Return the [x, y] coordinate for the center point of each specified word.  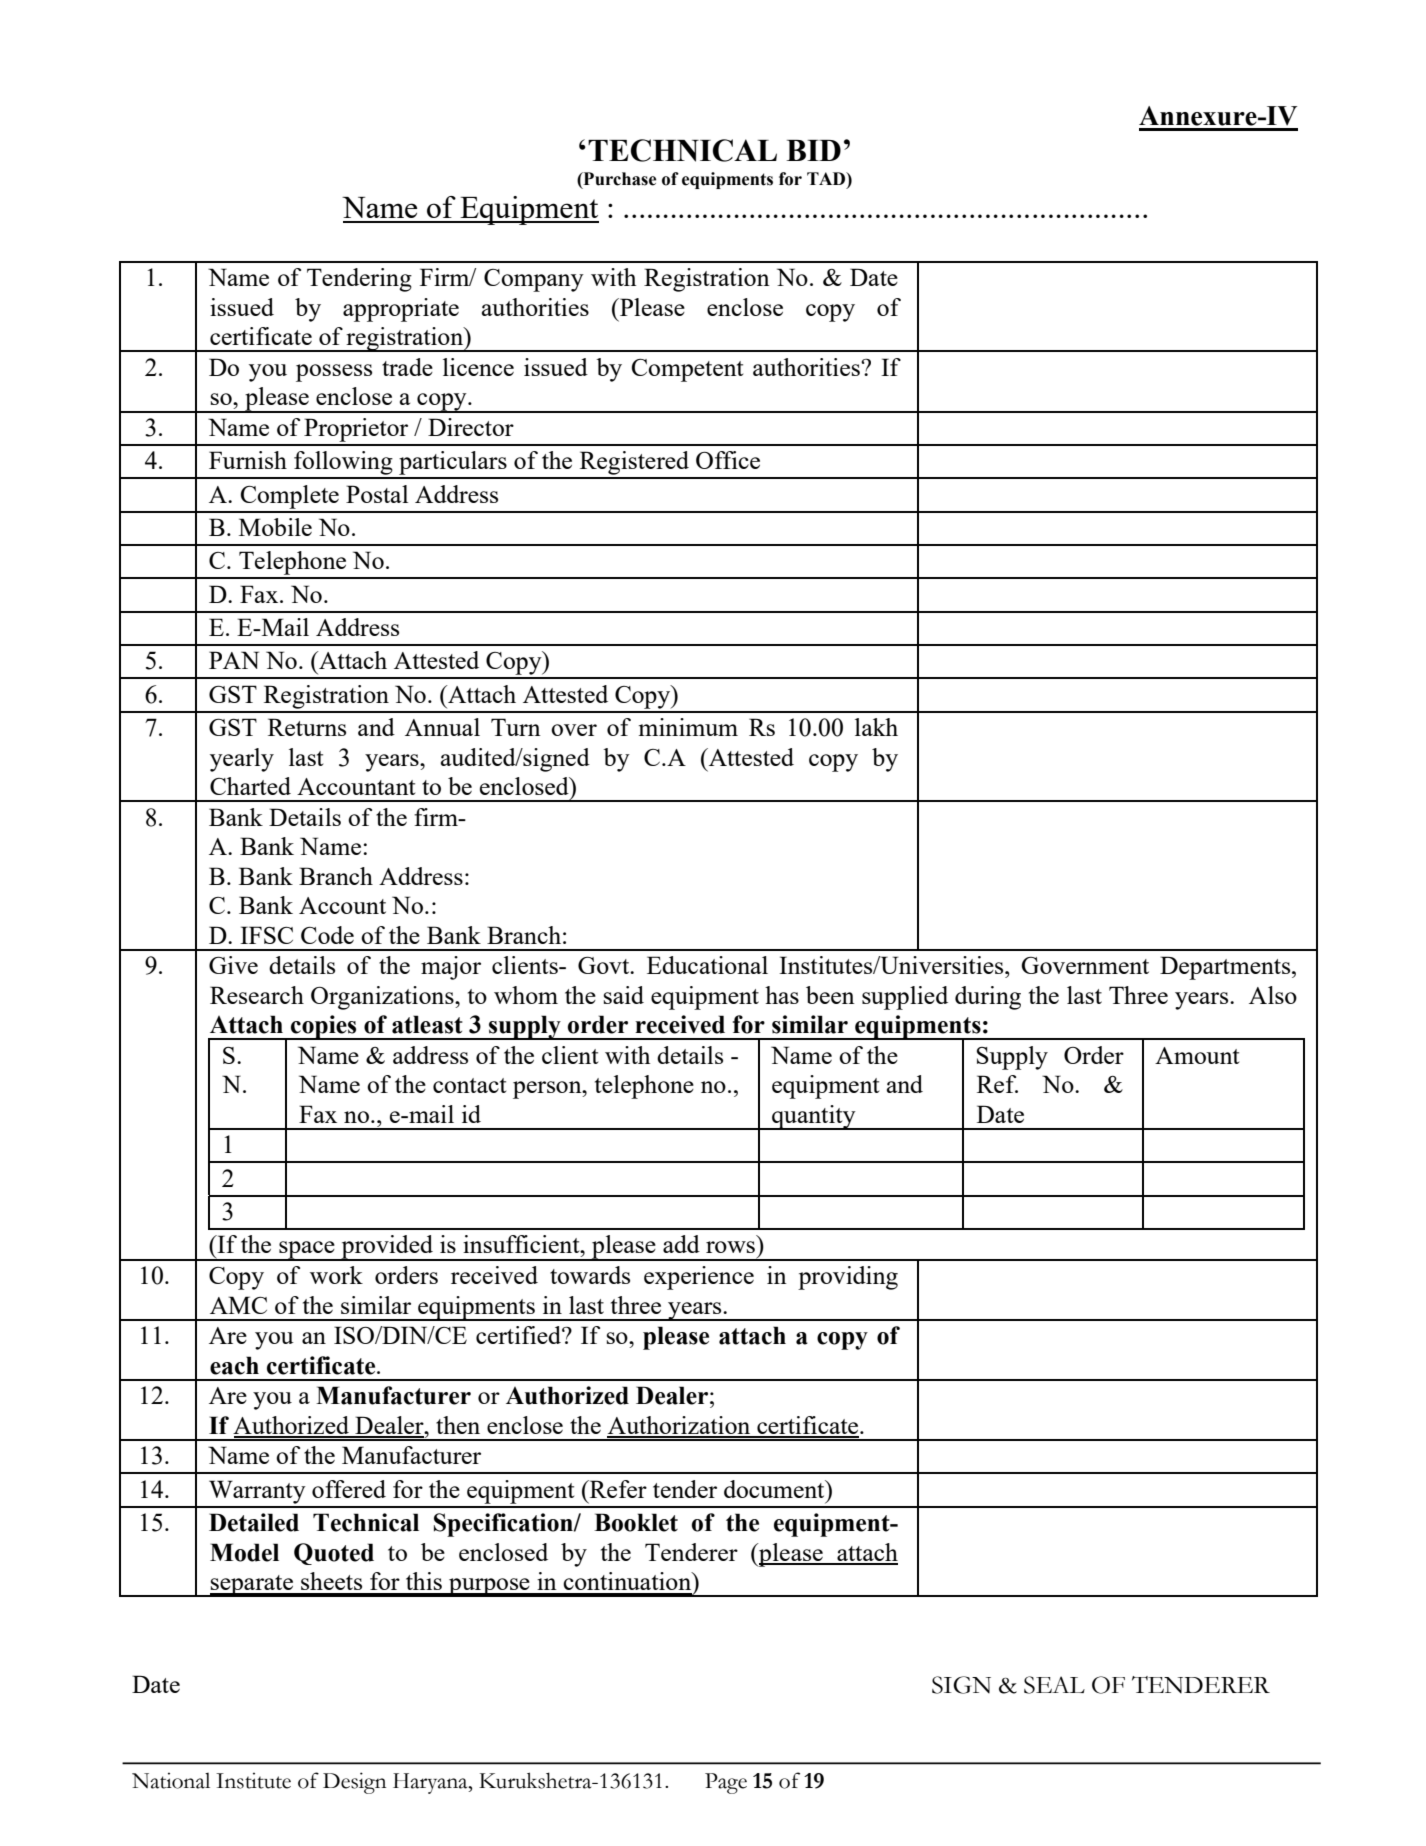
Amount [1197, 1055]
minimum [688, 727]
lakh [876, 727]
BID [813, 150]
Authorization [680, 1426]
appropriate [401, 310]
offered [349, 1489]
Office [728, 460]
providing [848, 1278]
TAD [827, 178]
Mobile [275, 527]
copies [324, 1027]
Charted [250, 786]
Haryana [431, 1783]
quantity [814, 1117]
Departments [1226, 968]
